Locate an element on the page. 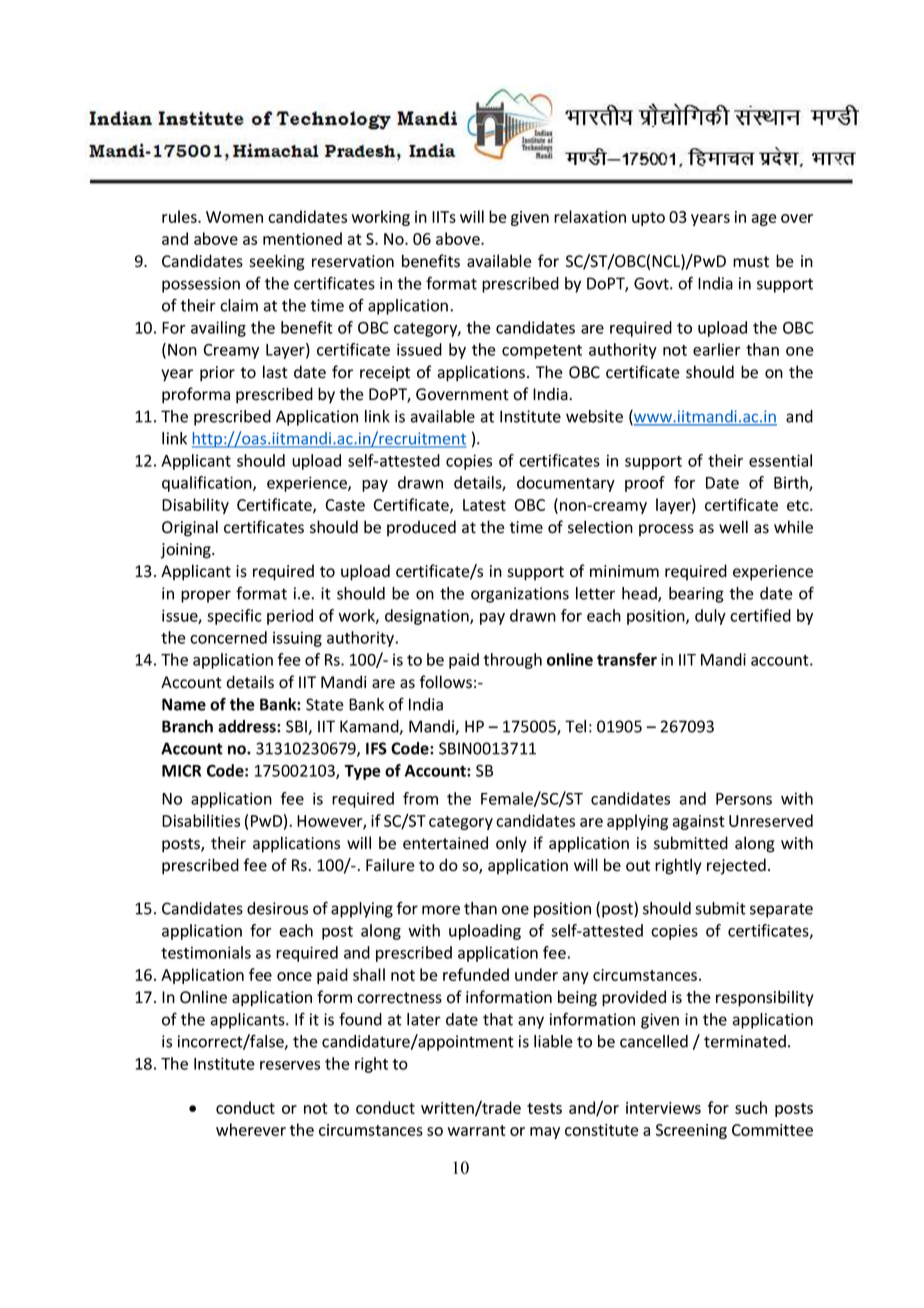  seeking is located at coordinates (277, 262).
